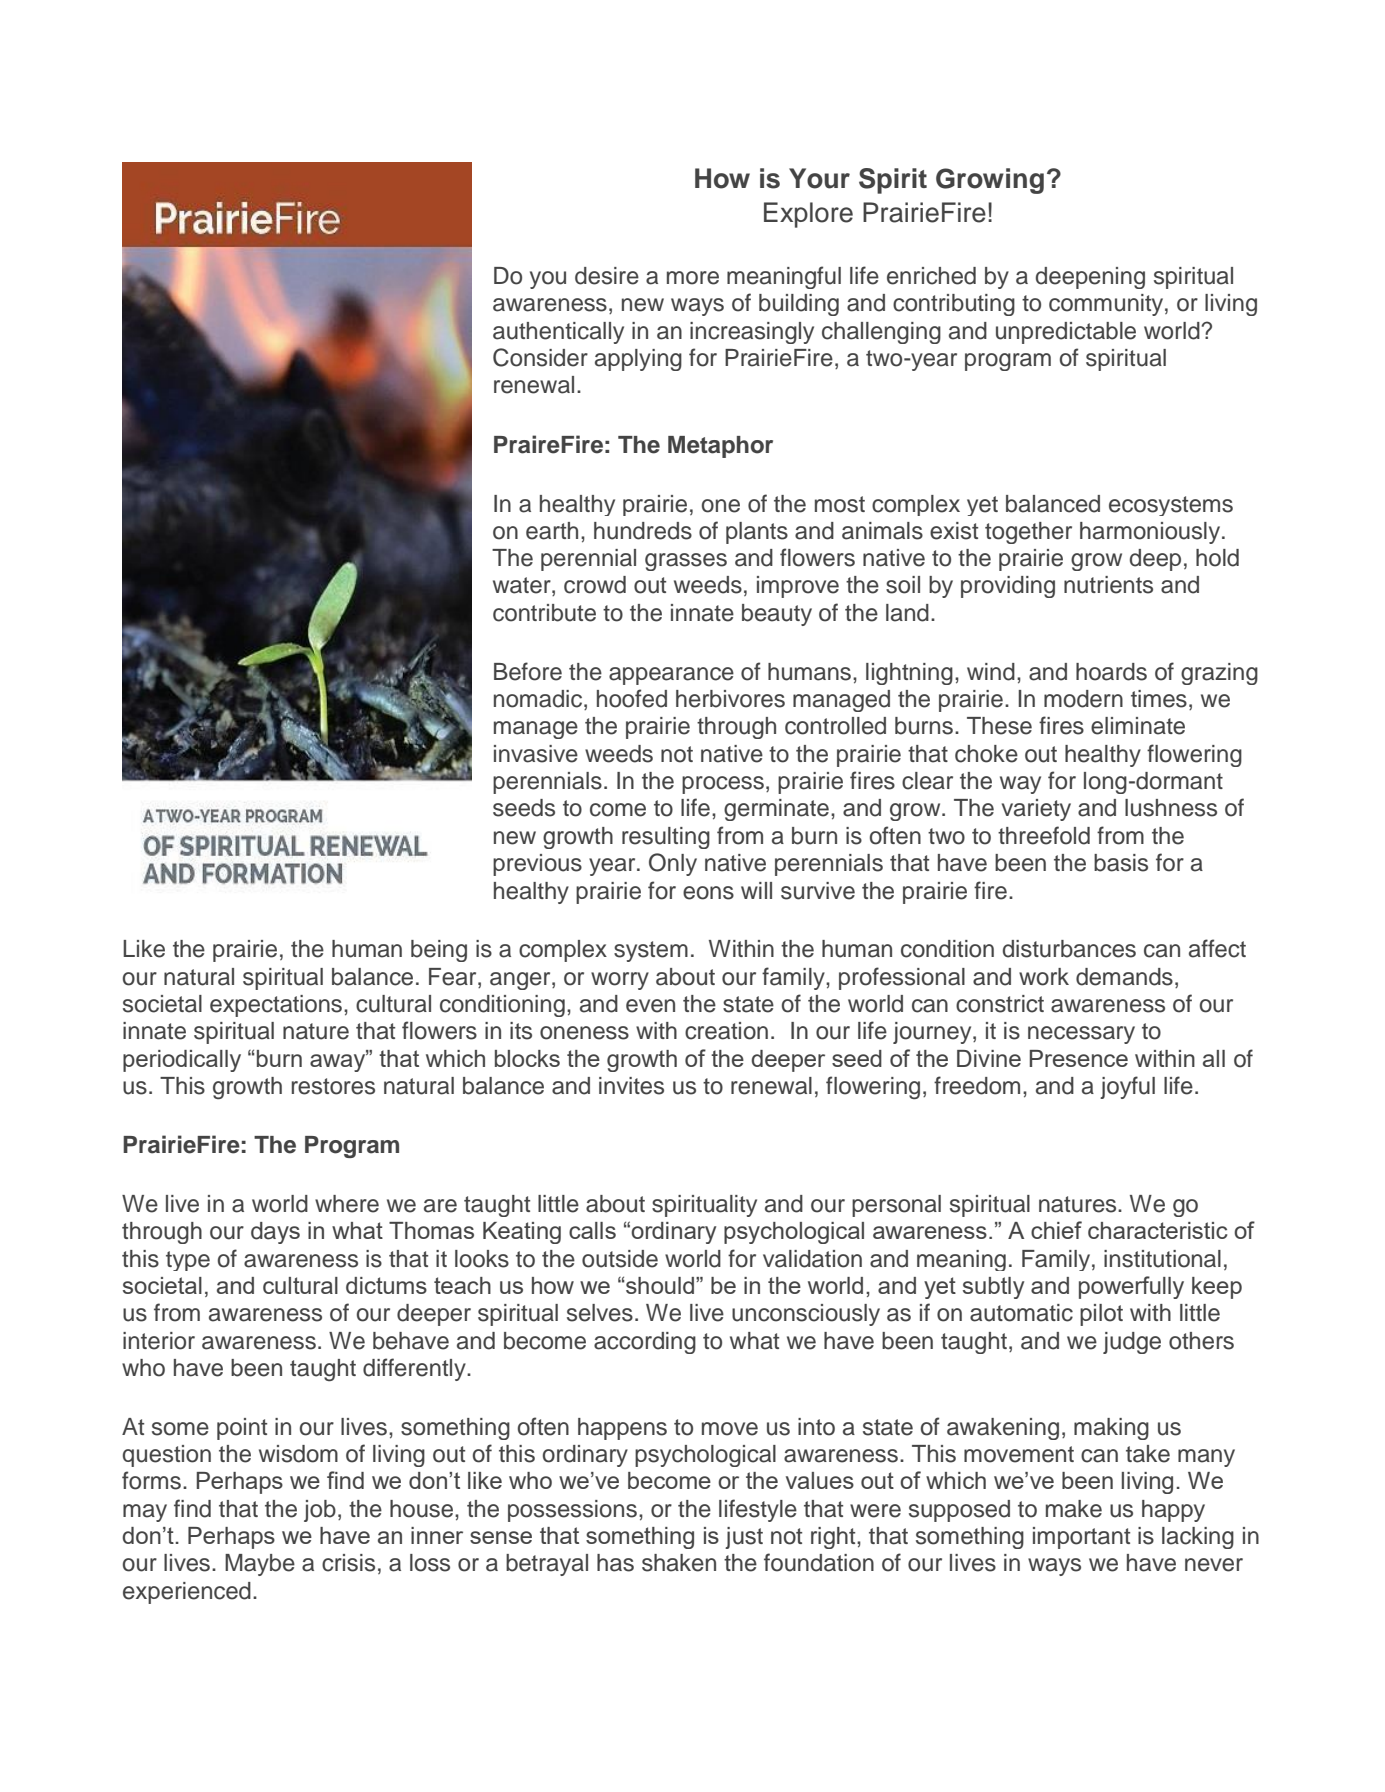 This screenshot has height=1792, width=1385. What do you see at coordinates (552, 531) in the screenshot?
I see `earth` at bounding box center [552, 531].
